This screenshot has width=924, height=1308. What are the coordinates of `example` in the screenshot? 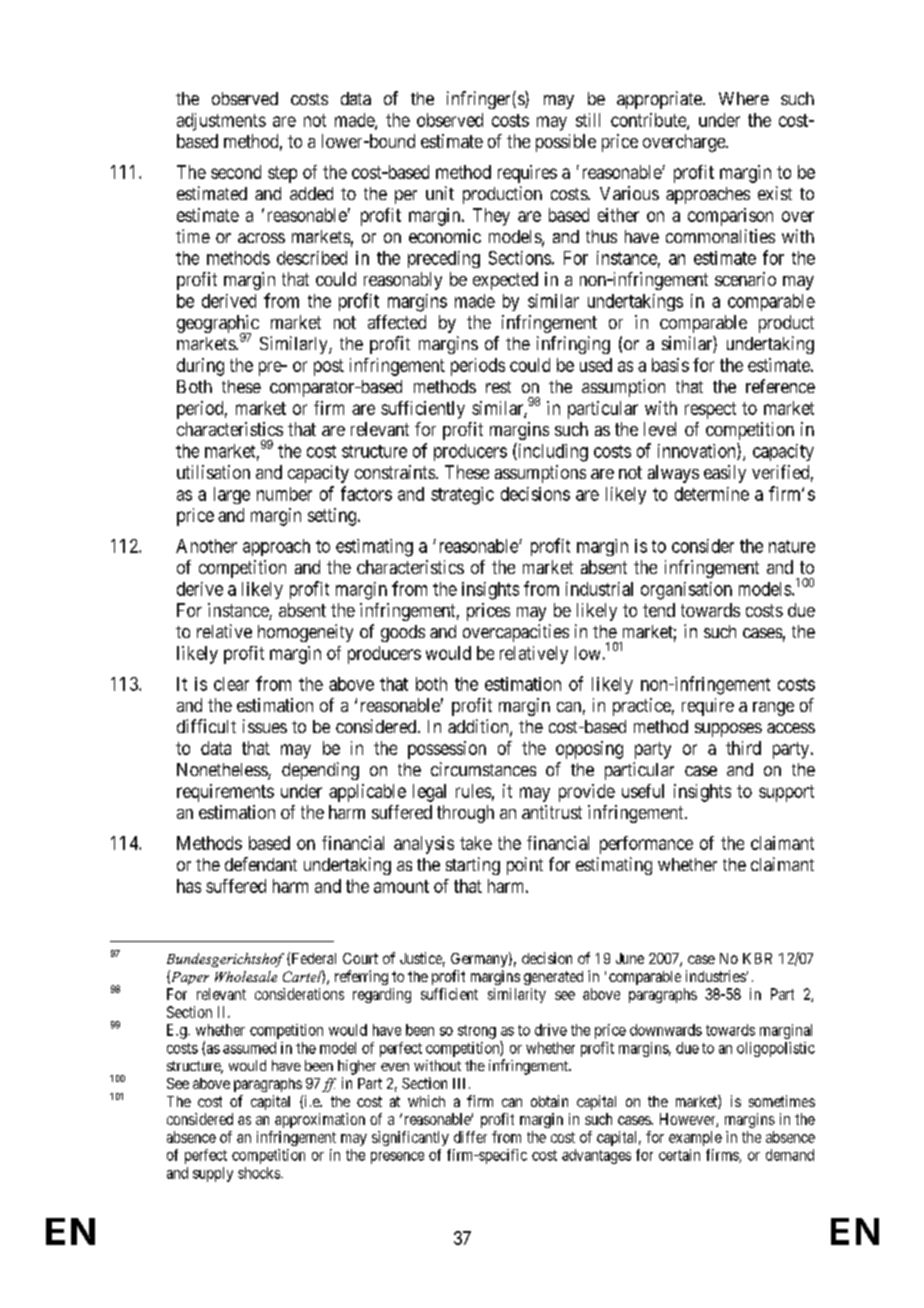 It's located at (695, 1138).
